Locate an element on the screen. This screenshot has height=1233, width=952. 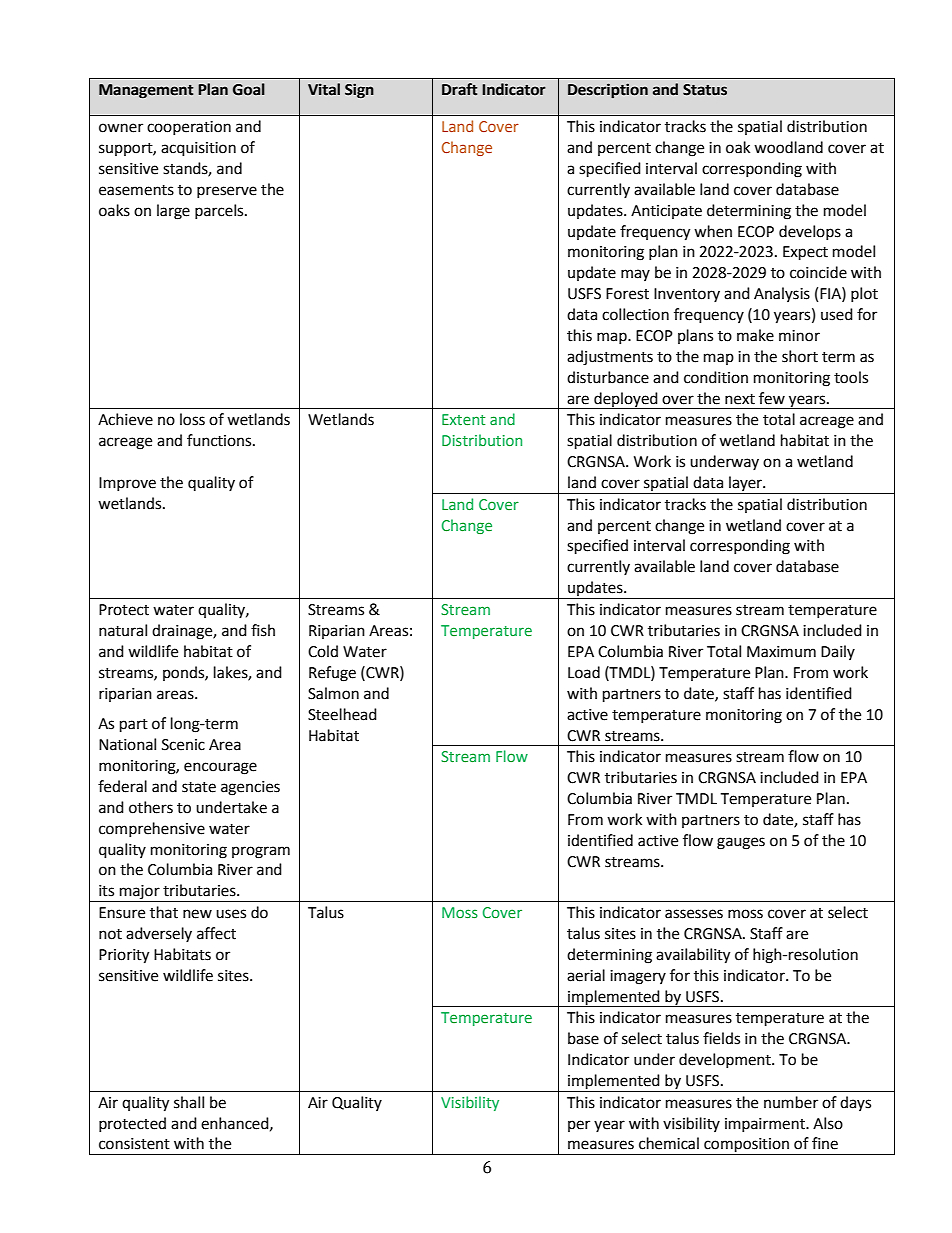
Status is located at coordinates (705, 90).
